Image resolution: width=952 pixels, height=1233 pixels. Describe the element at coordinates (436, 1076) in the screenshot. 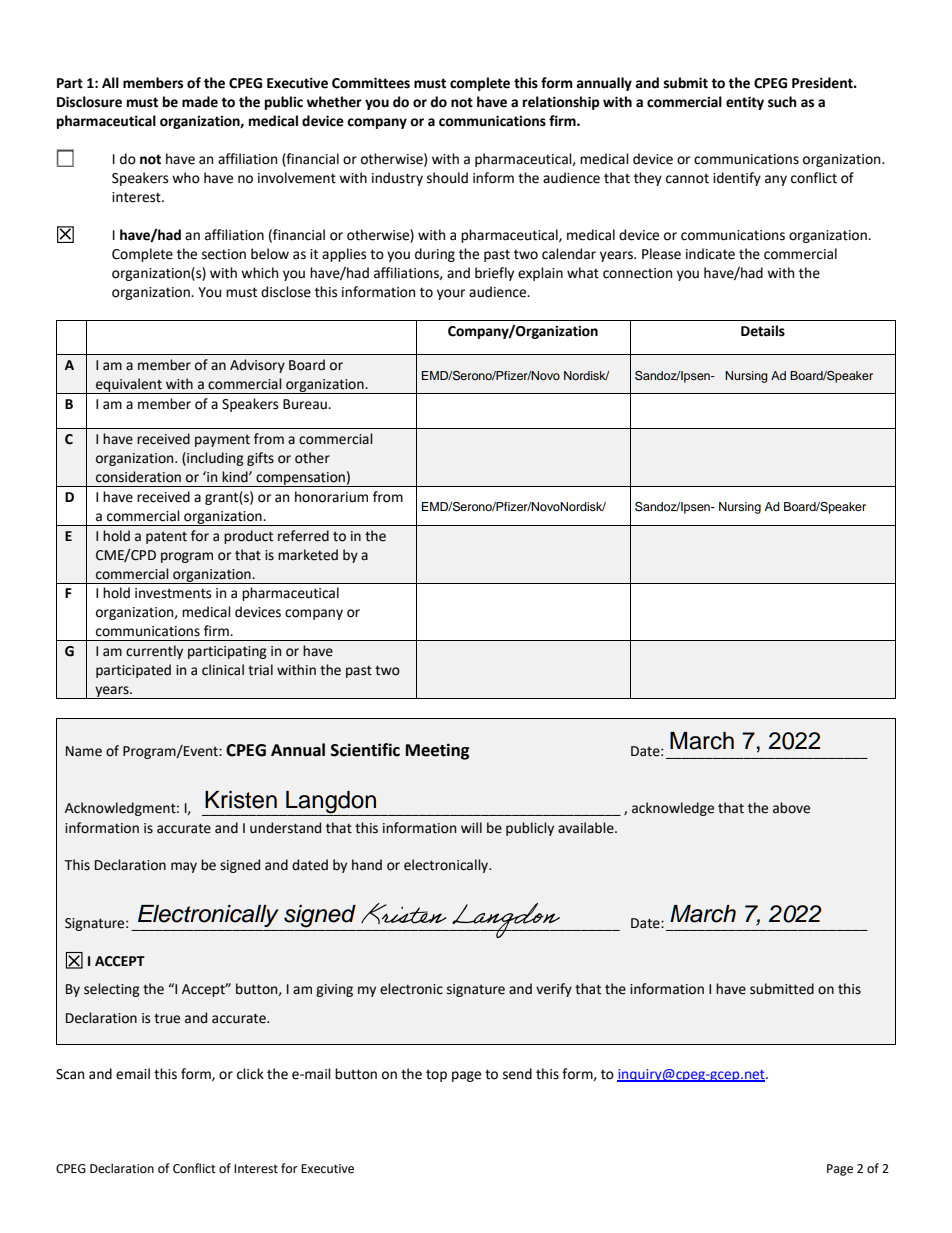

I see `top` at that location.
